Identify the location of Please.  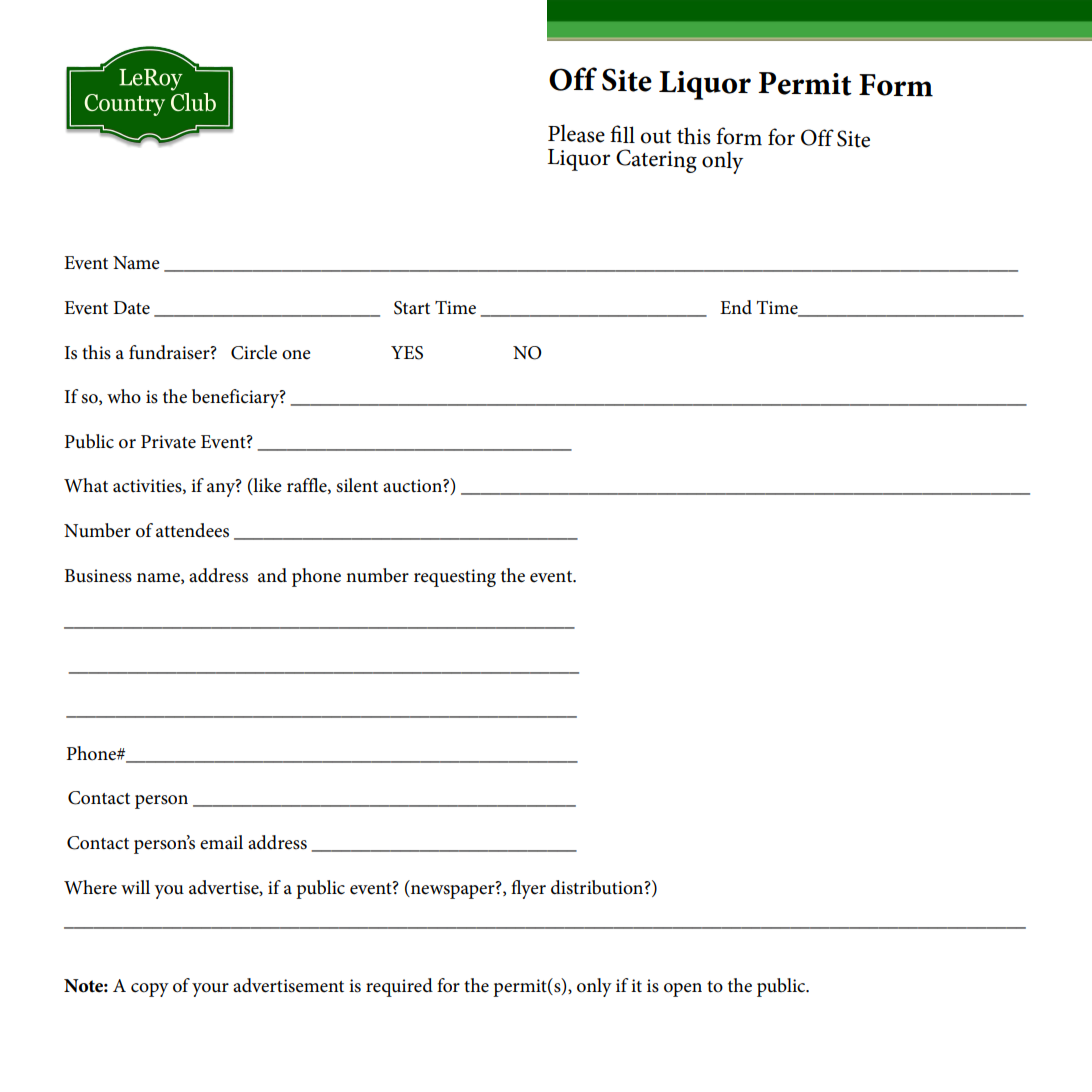
(576, 133).
